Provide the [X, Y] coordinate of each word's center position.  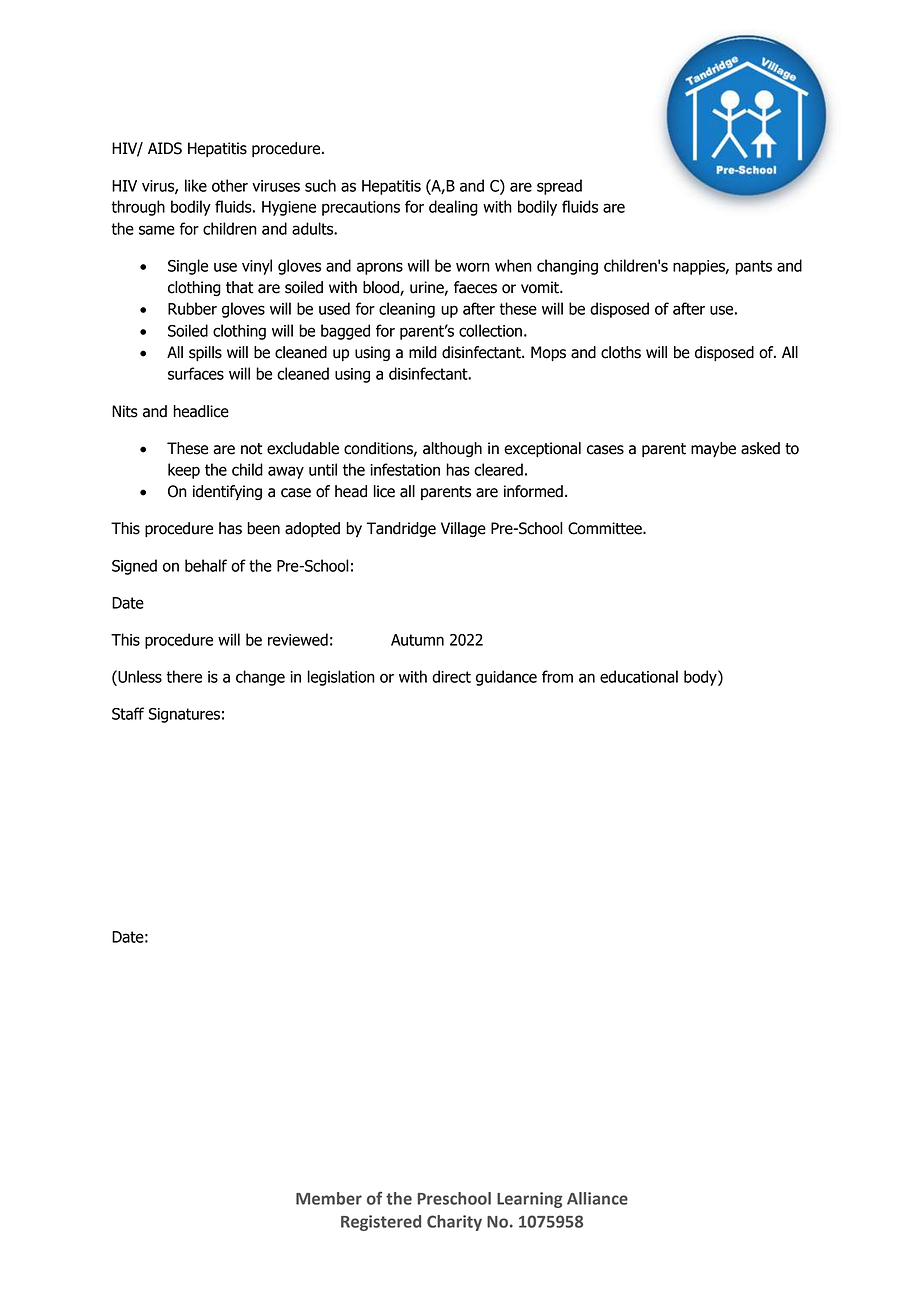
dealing [453, 208]
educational [639, 676]
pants [753, 267]
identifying [227, 492]
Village [463, 529]
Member [329, 1198]
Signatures [184, 715]
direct [451, 676]
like [196, 185]
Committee [606, 528]
